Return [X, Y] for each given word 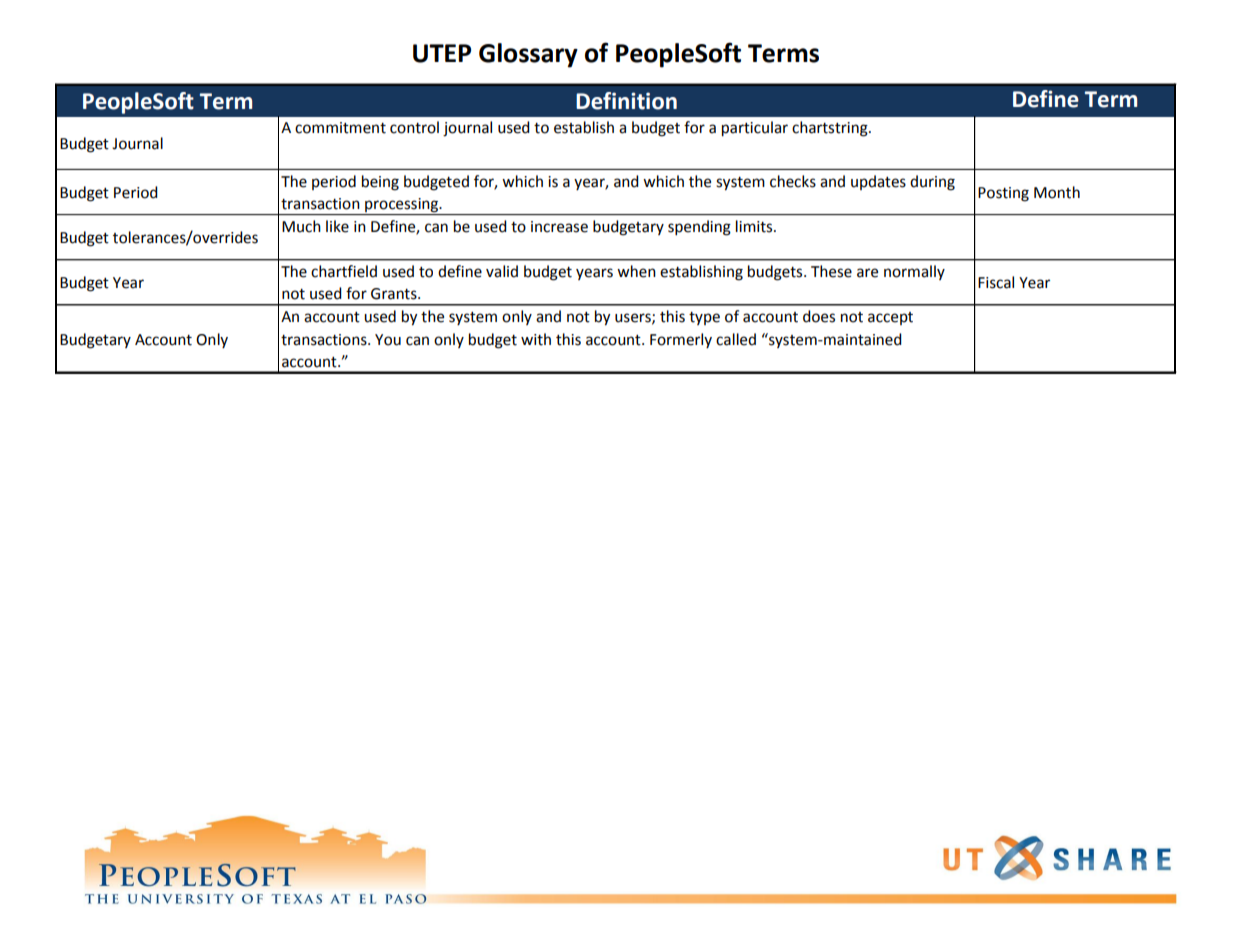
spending [699, 228]
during [932, 183]
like [337, 226]
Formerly [681, 340]
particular [755, 129]
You [388, 340]
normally [914, 272]
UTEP [442, 53]
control [414, 127]
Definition [626, 101]
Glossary [528, 55]
